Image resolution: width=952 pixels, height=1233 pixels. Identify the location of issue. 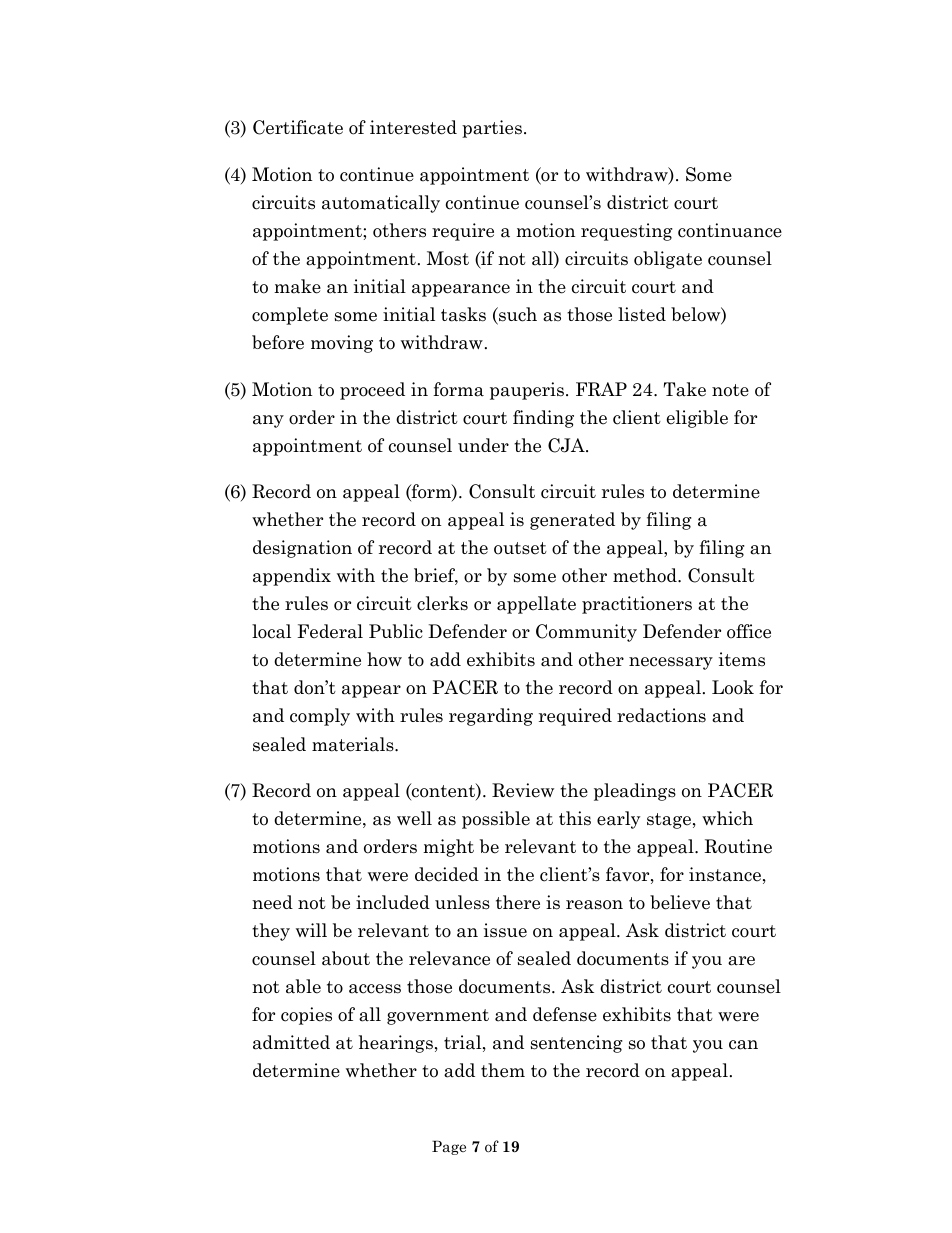
(505, 930).
